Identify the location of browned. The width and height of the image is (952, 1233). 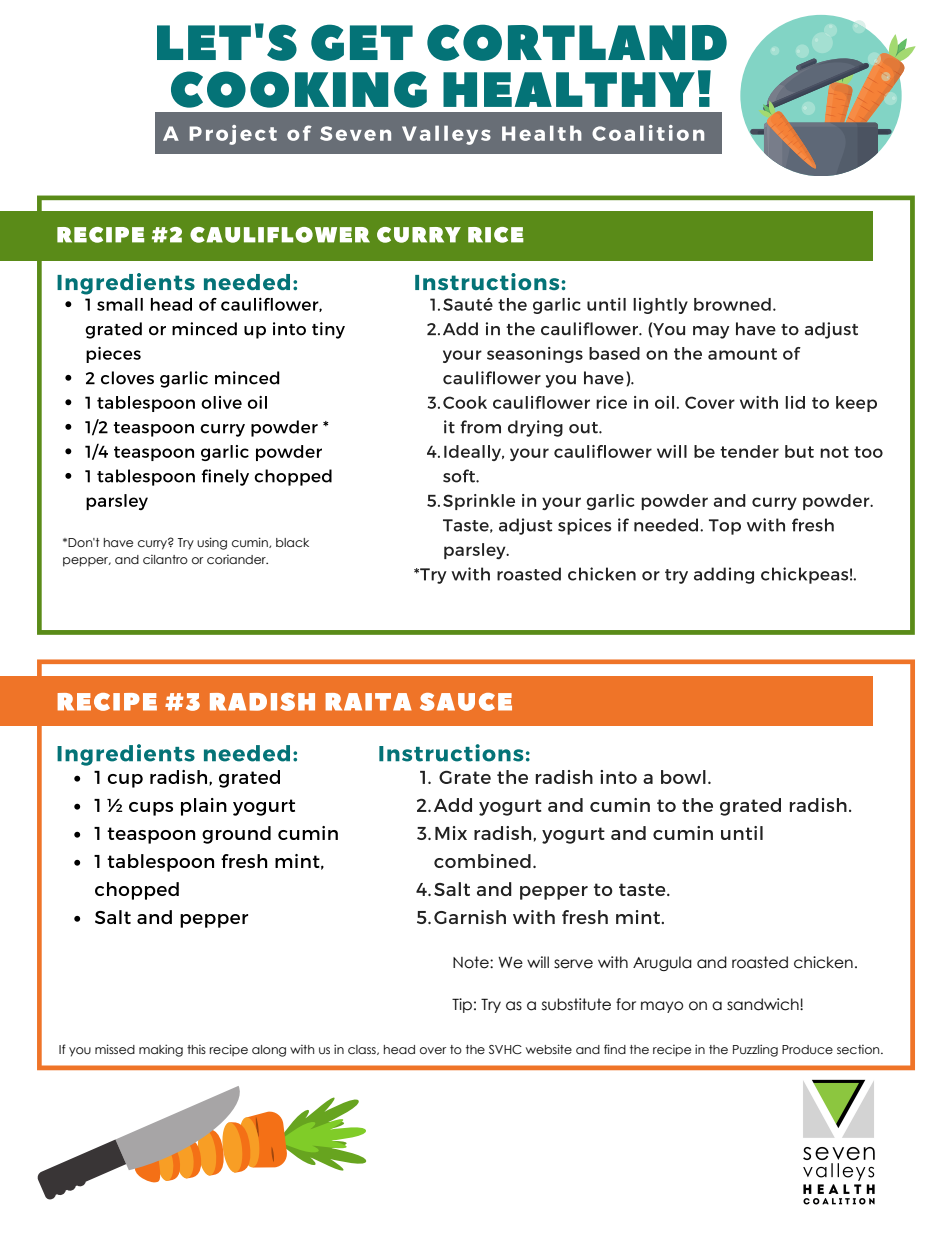
(732, 304).
